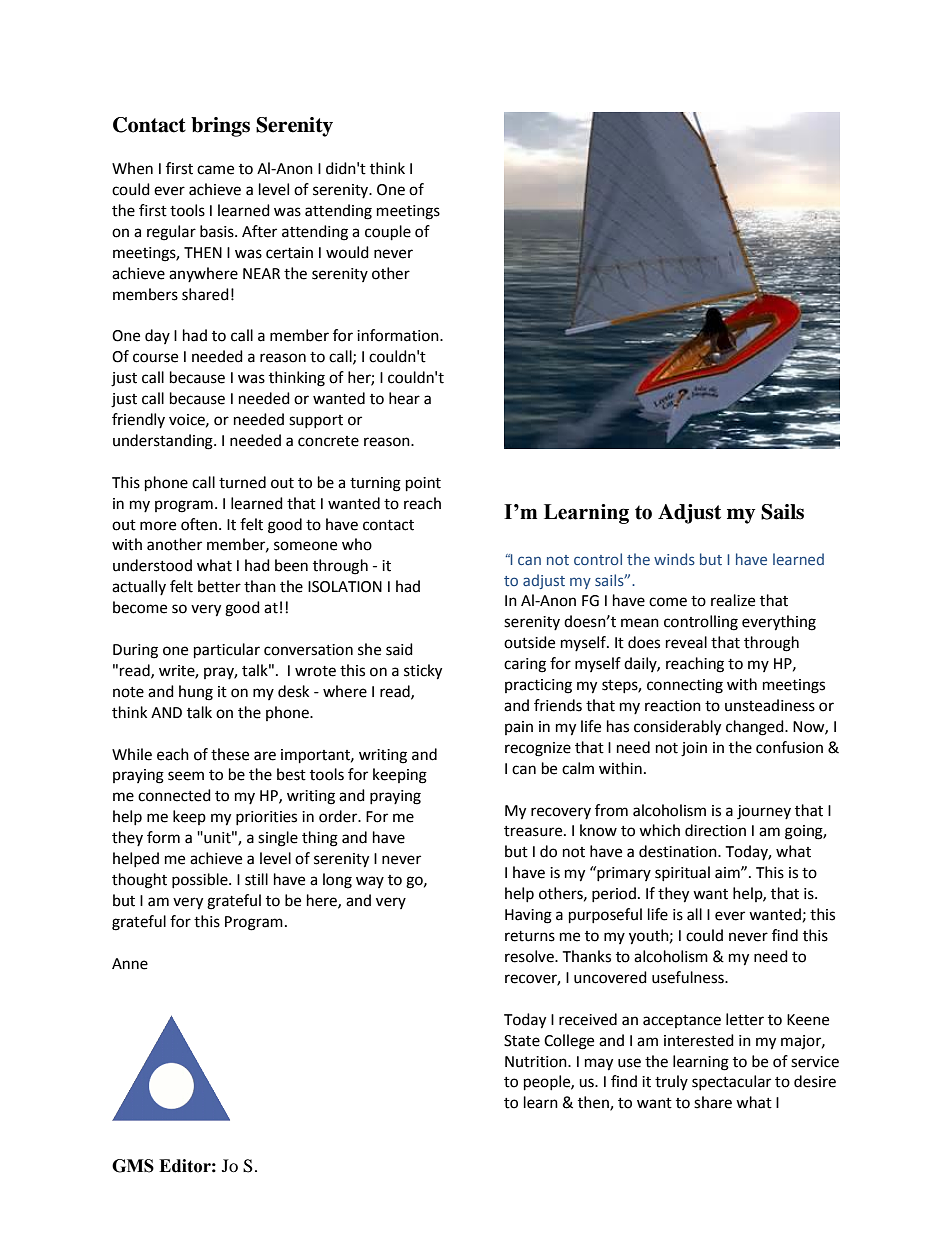 This image has width=952, height=1233. Describe the element at coordinates (133, 1166) in the image. I see `GMS` at that location.
